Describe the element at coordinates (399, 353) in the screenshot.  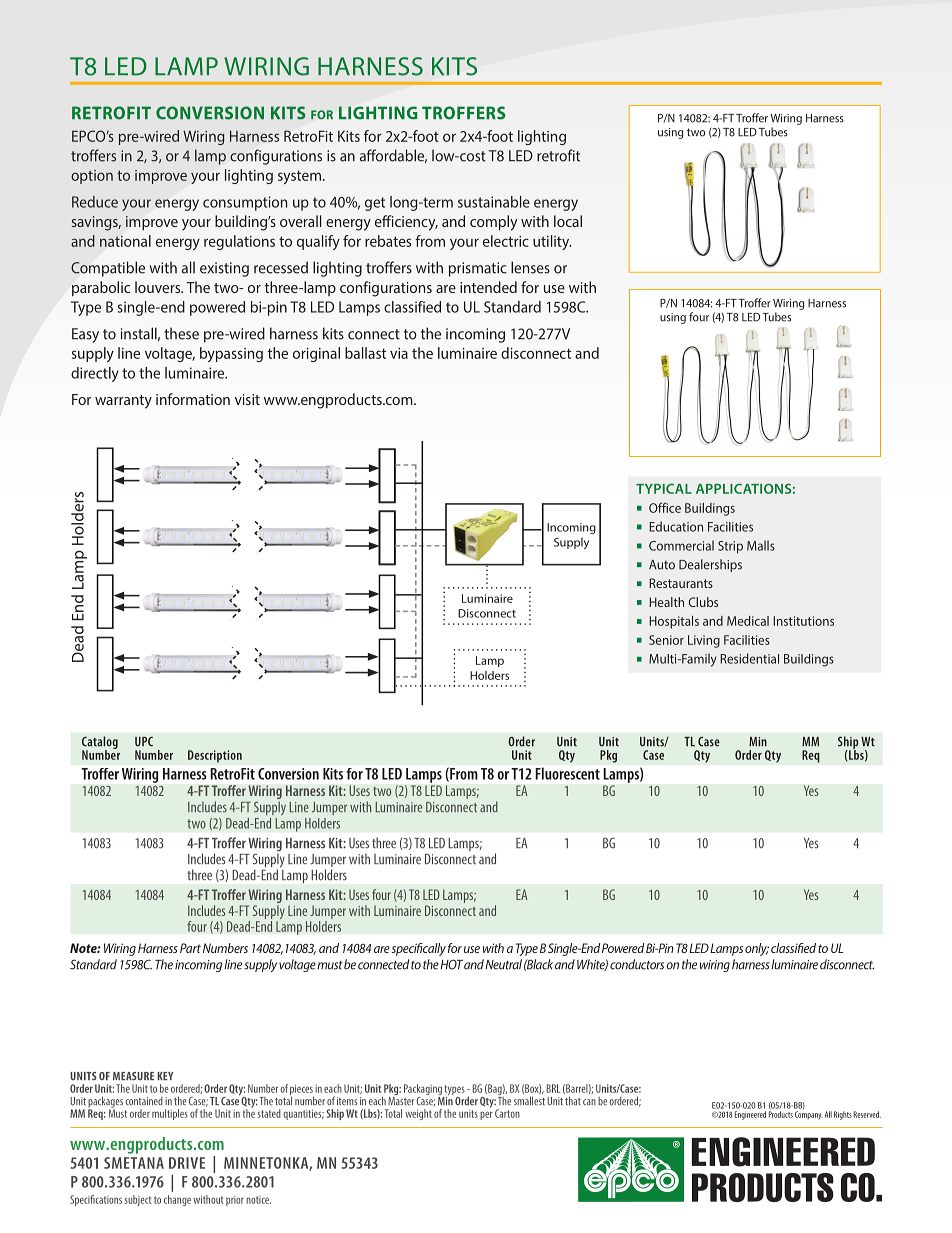
I see `via` at that location.
